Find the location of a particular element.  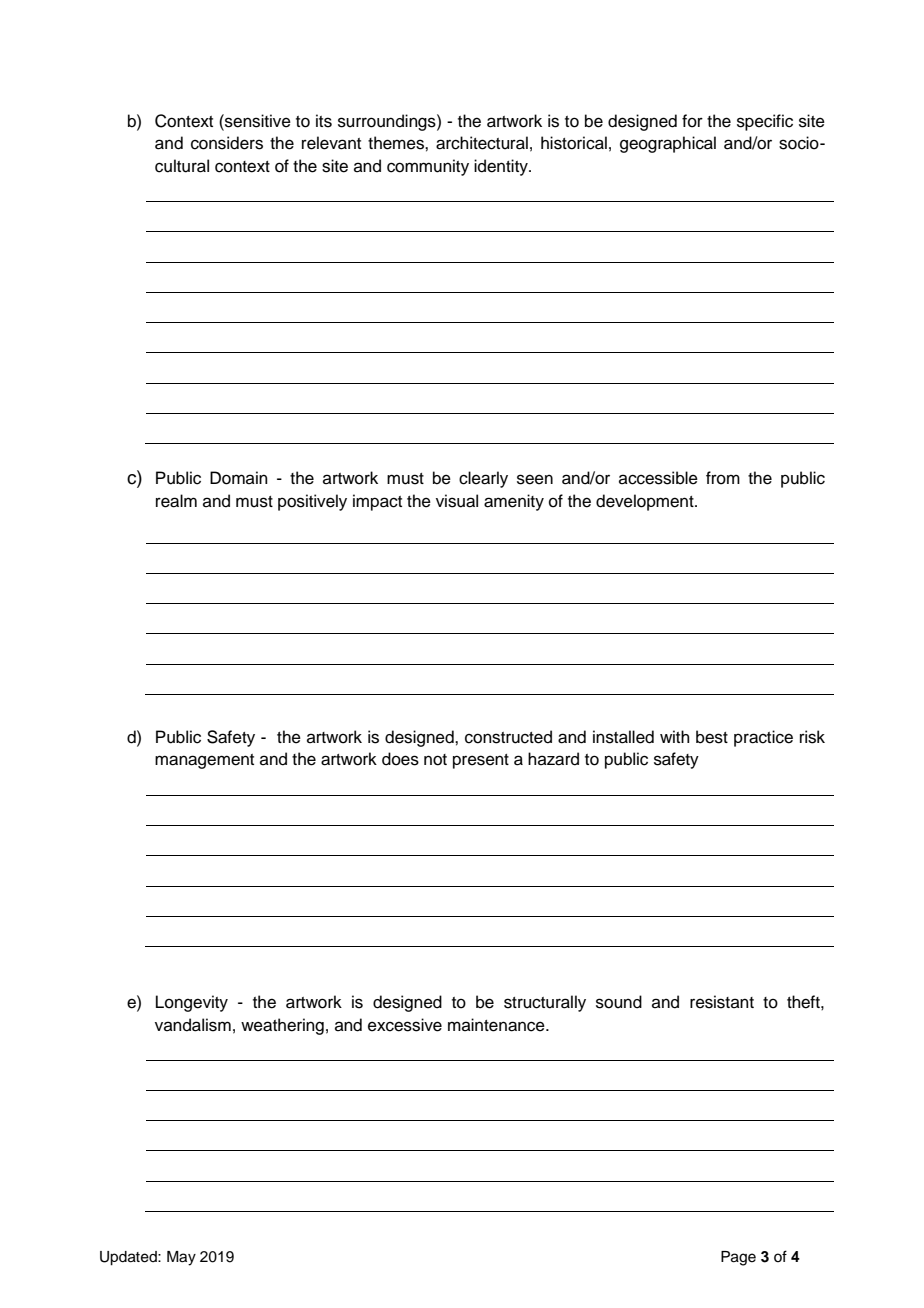

May is located at coordinates (181, 1258).
